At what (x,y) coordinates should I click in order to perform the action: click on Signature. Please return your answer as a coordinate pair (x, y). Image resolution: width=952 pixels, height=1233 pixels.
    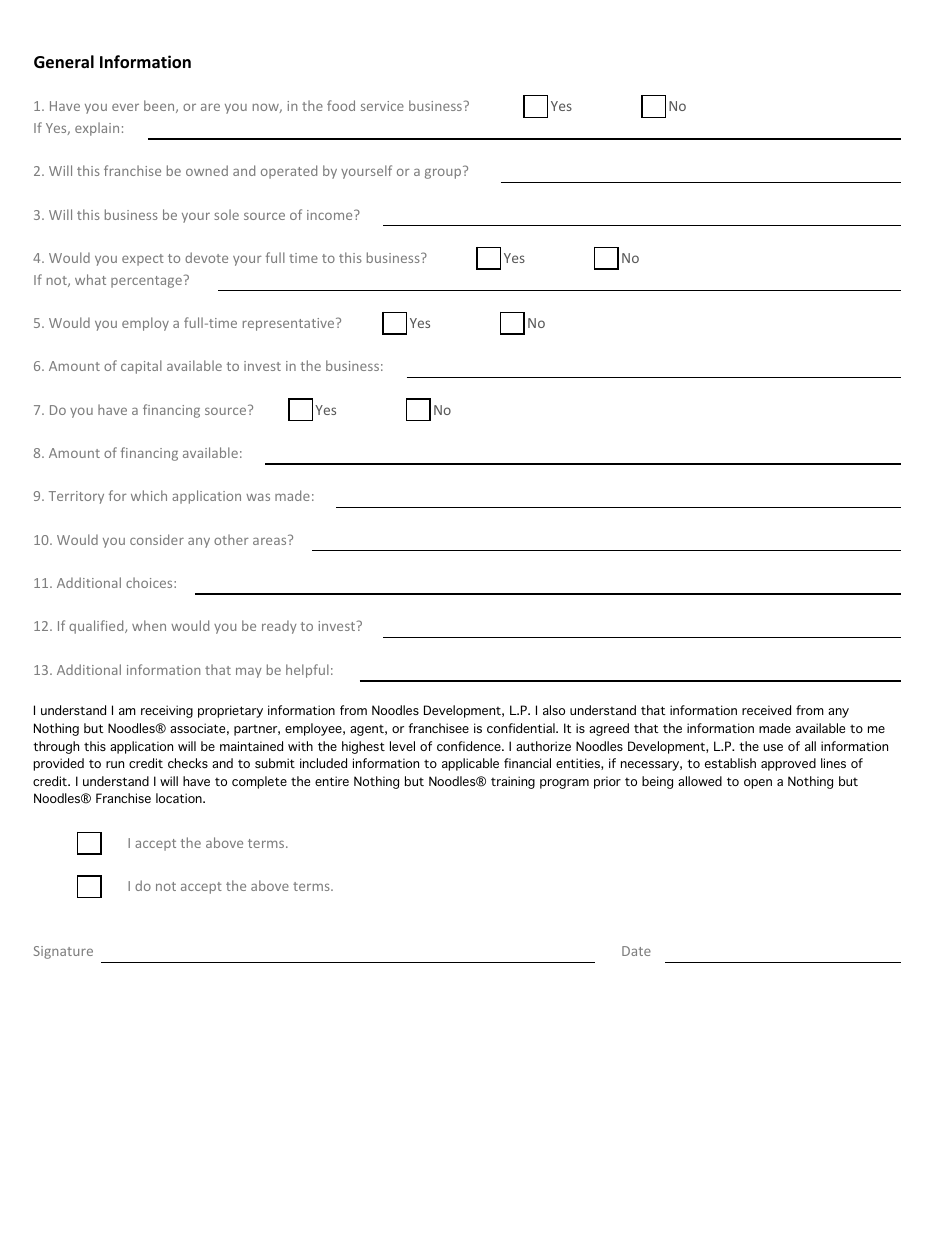
    Looking at the image, I should click on (63, 952).
